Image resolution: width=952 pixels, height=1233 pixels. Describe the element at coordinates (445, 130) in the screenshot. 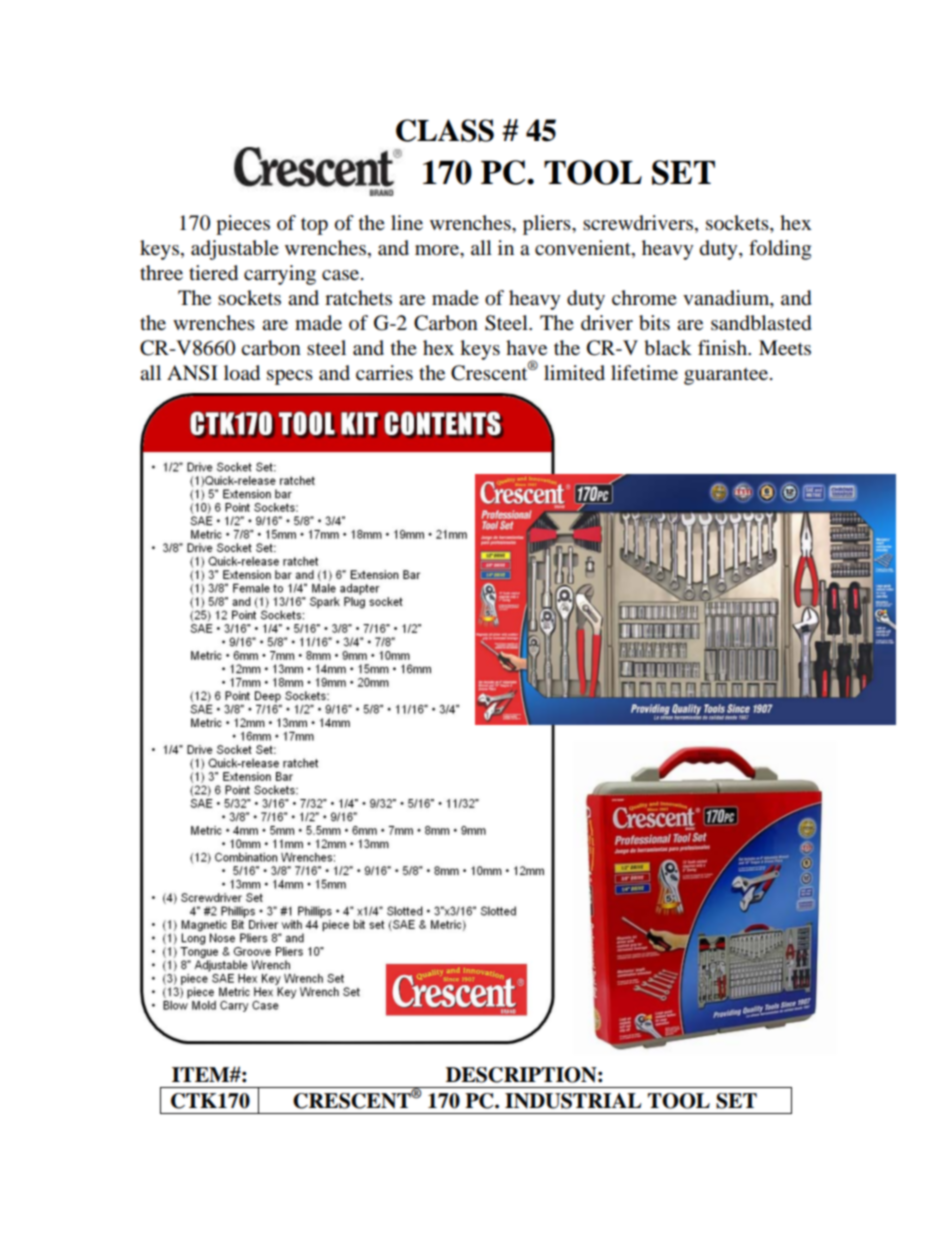

I see `CLASS` at that location.
